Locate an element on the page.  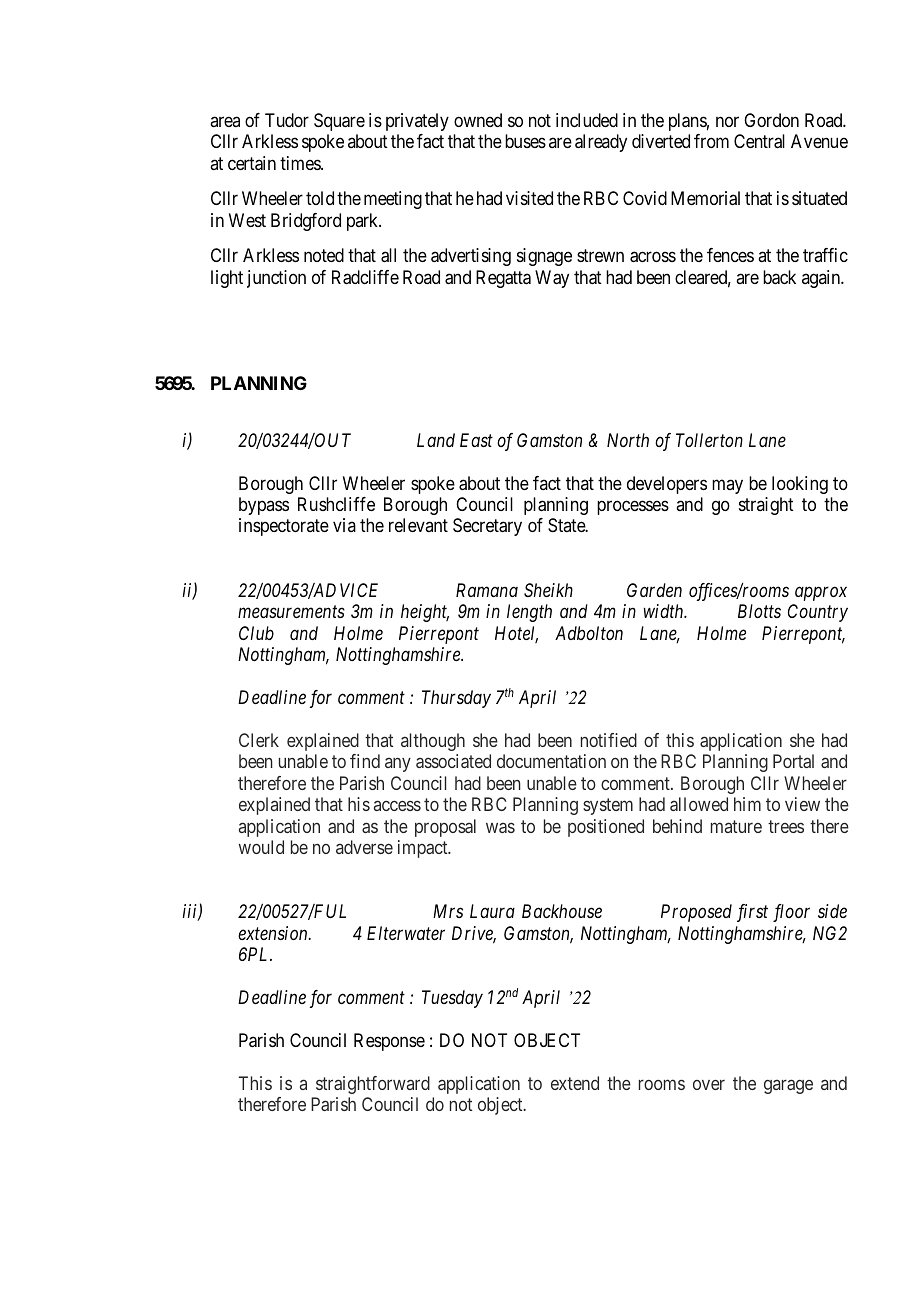
junction is located at coordinates (276, 279).
